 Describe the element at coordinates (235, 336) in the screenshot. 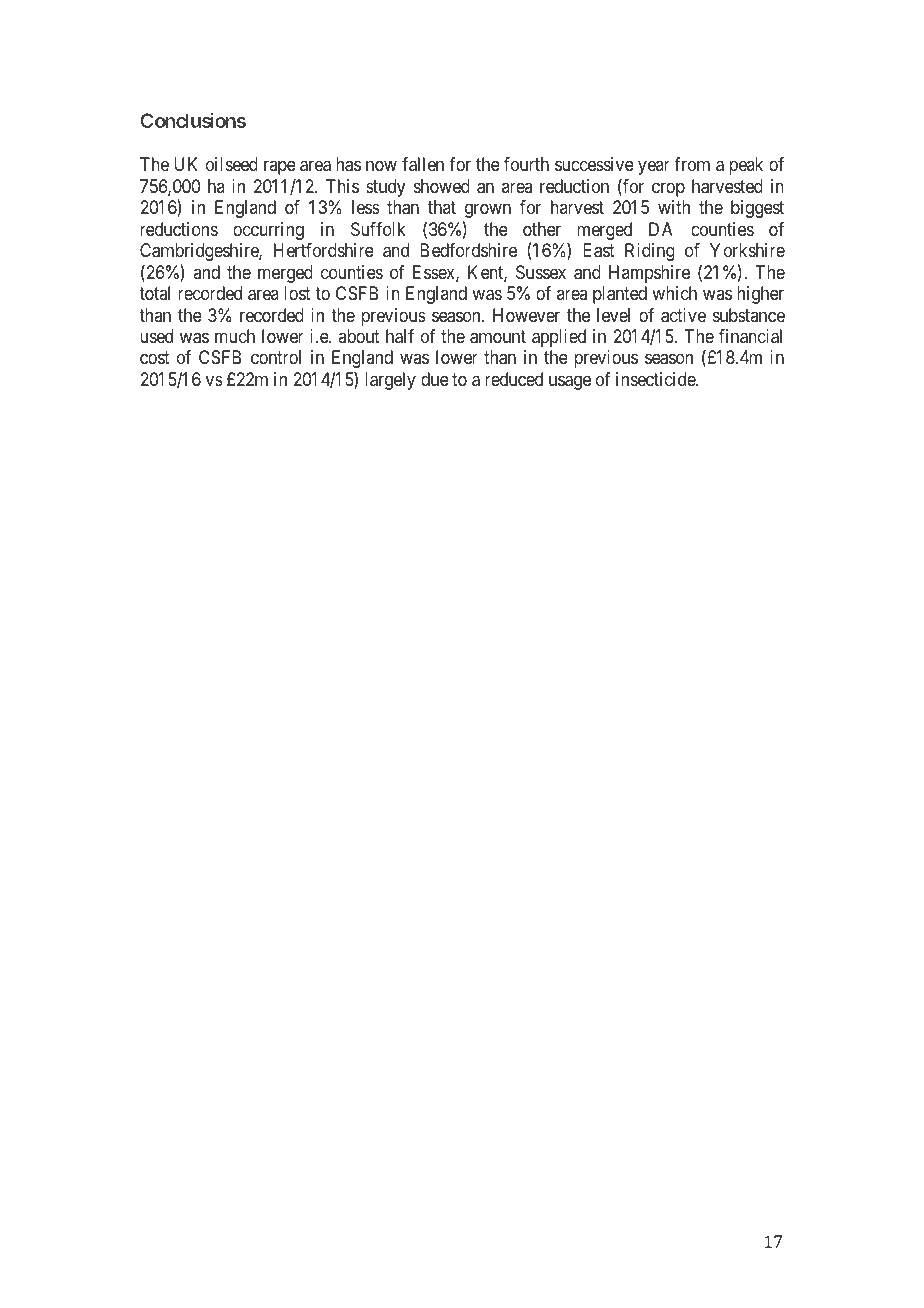

I see `much` at that location.
